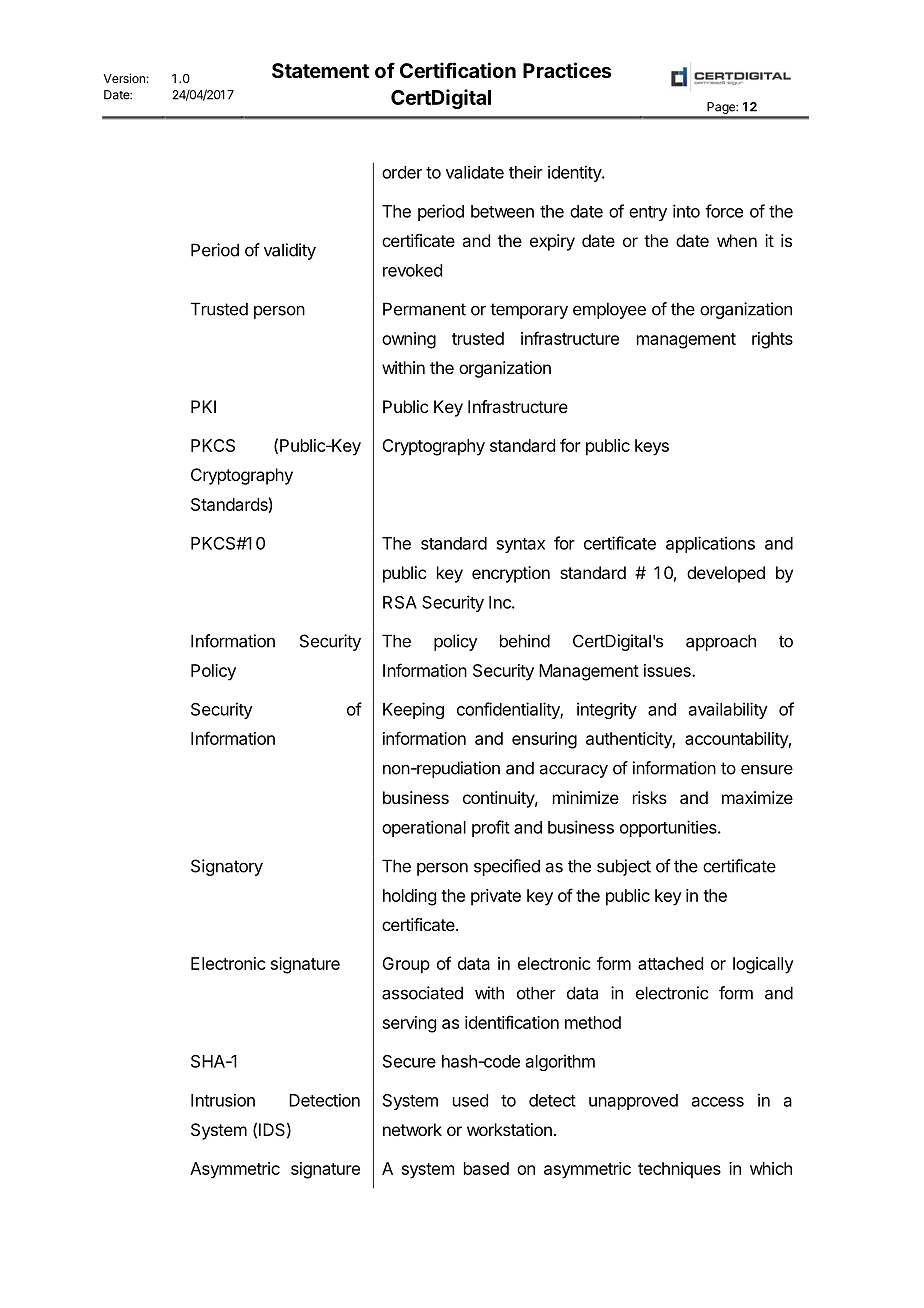  Describe the element at coordinates (409, 340) in the page. I see `owning` at that location.
